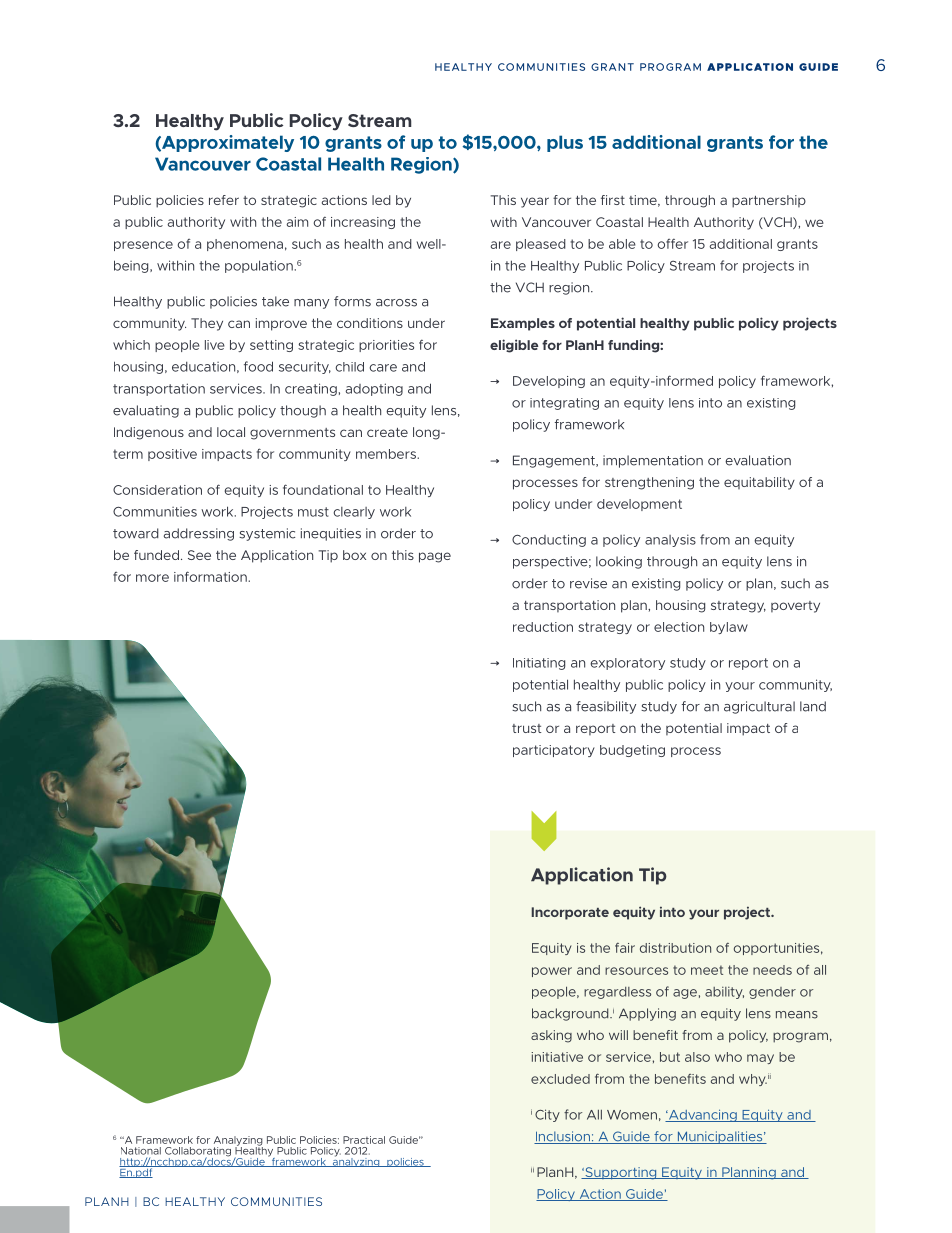  What do you see at coordinates (535, 202) in the image?
I see `year` at bounding box center [535, 202].
